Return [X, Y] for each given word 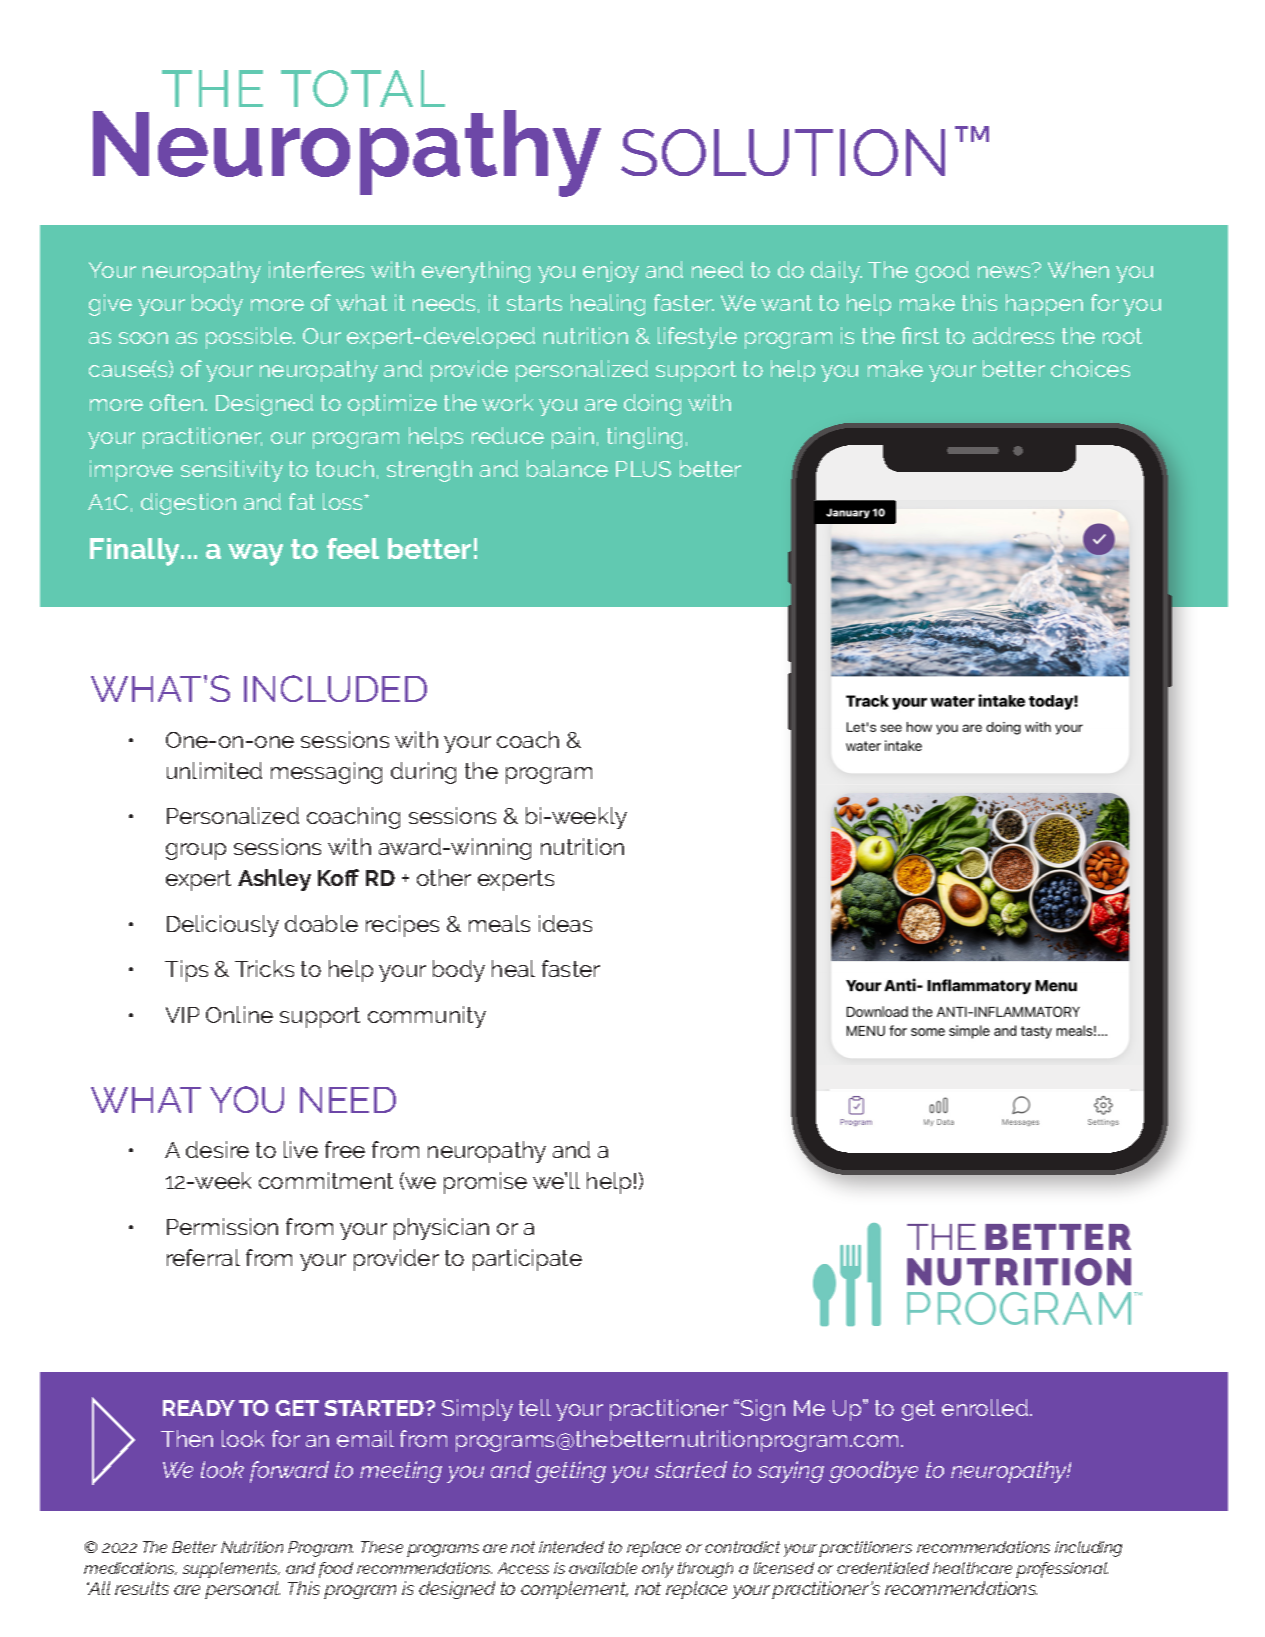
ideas [565, 923]
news [1005, 271]
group [196, 851]
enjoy [611, 272]
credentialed [883, 1568]
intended [571, 1547]
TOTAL [363, 88]
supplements [231, 1570]
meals [499, 923]
